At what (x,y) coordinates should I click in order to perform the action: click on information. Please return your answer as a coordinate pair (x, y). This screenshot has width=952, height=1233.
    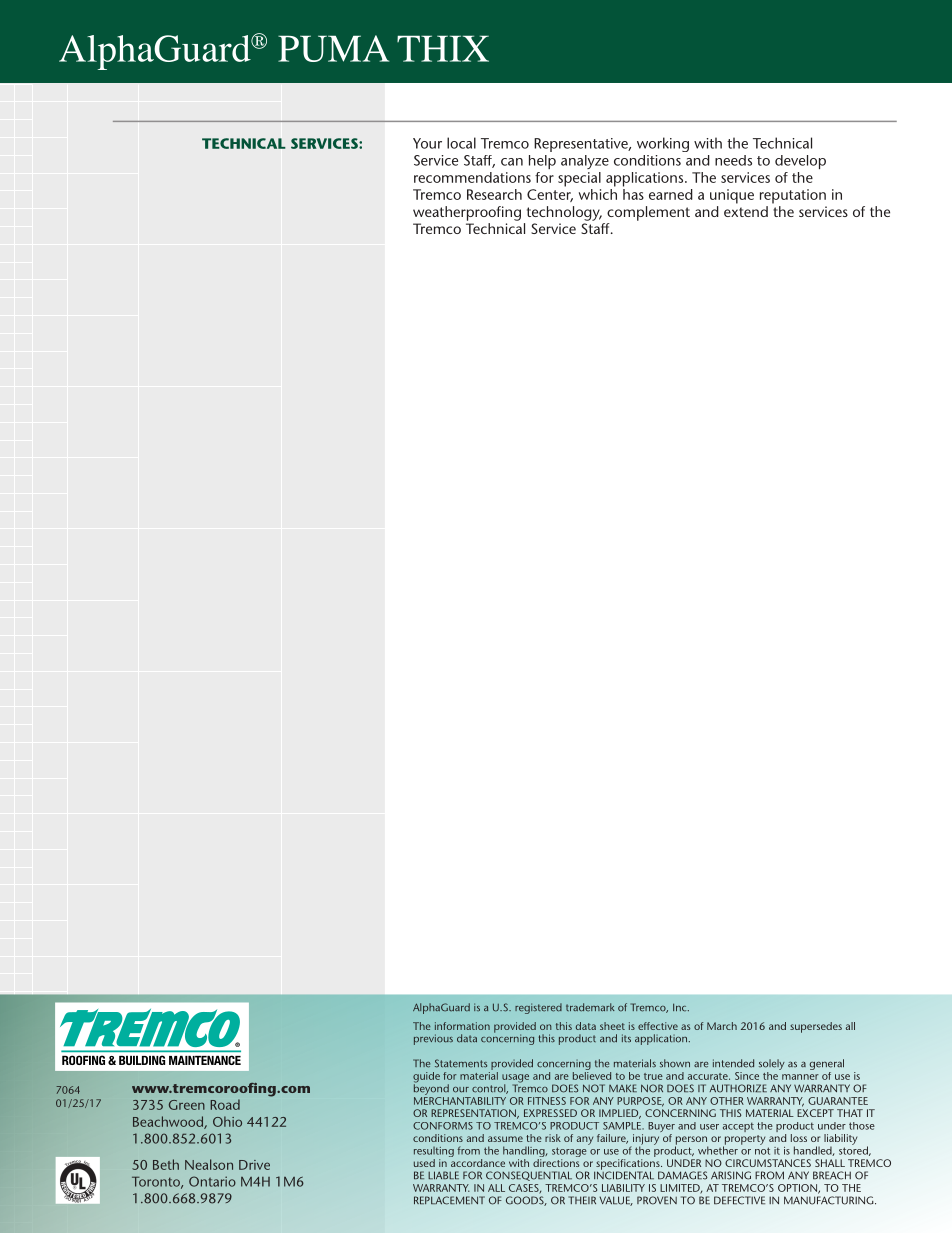
    Looking at the image, I should click on (462, 1026).
